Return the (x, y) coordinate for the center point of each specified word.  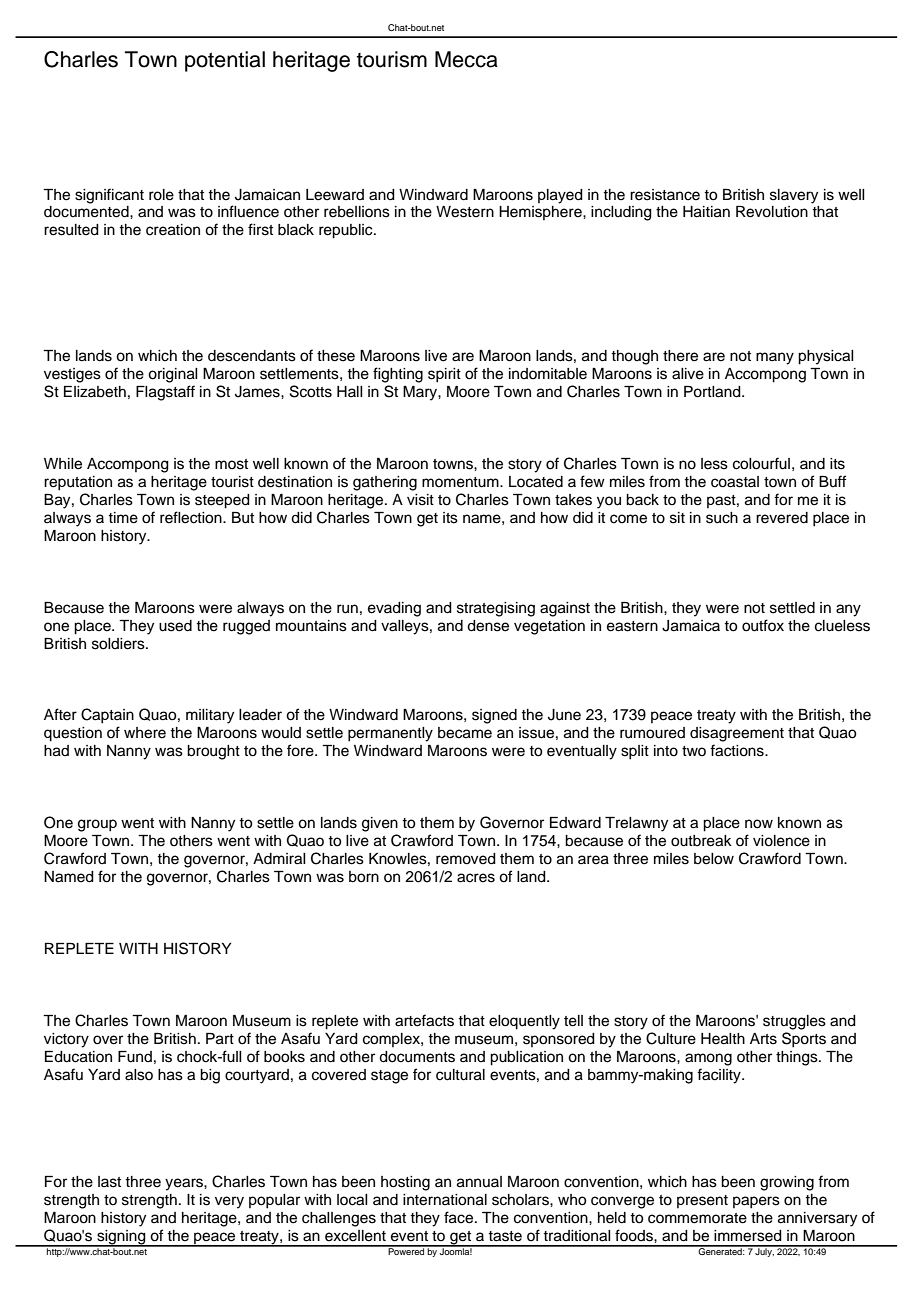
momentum (461, 482)
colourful (761, 463)
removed (466, 859)
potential (225, 61)
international (445, 1200)
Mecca (466, 59)
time (123, 518)
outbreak (701, 841)
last (109, 1182)
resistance (665, 195)
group (97, 825)
